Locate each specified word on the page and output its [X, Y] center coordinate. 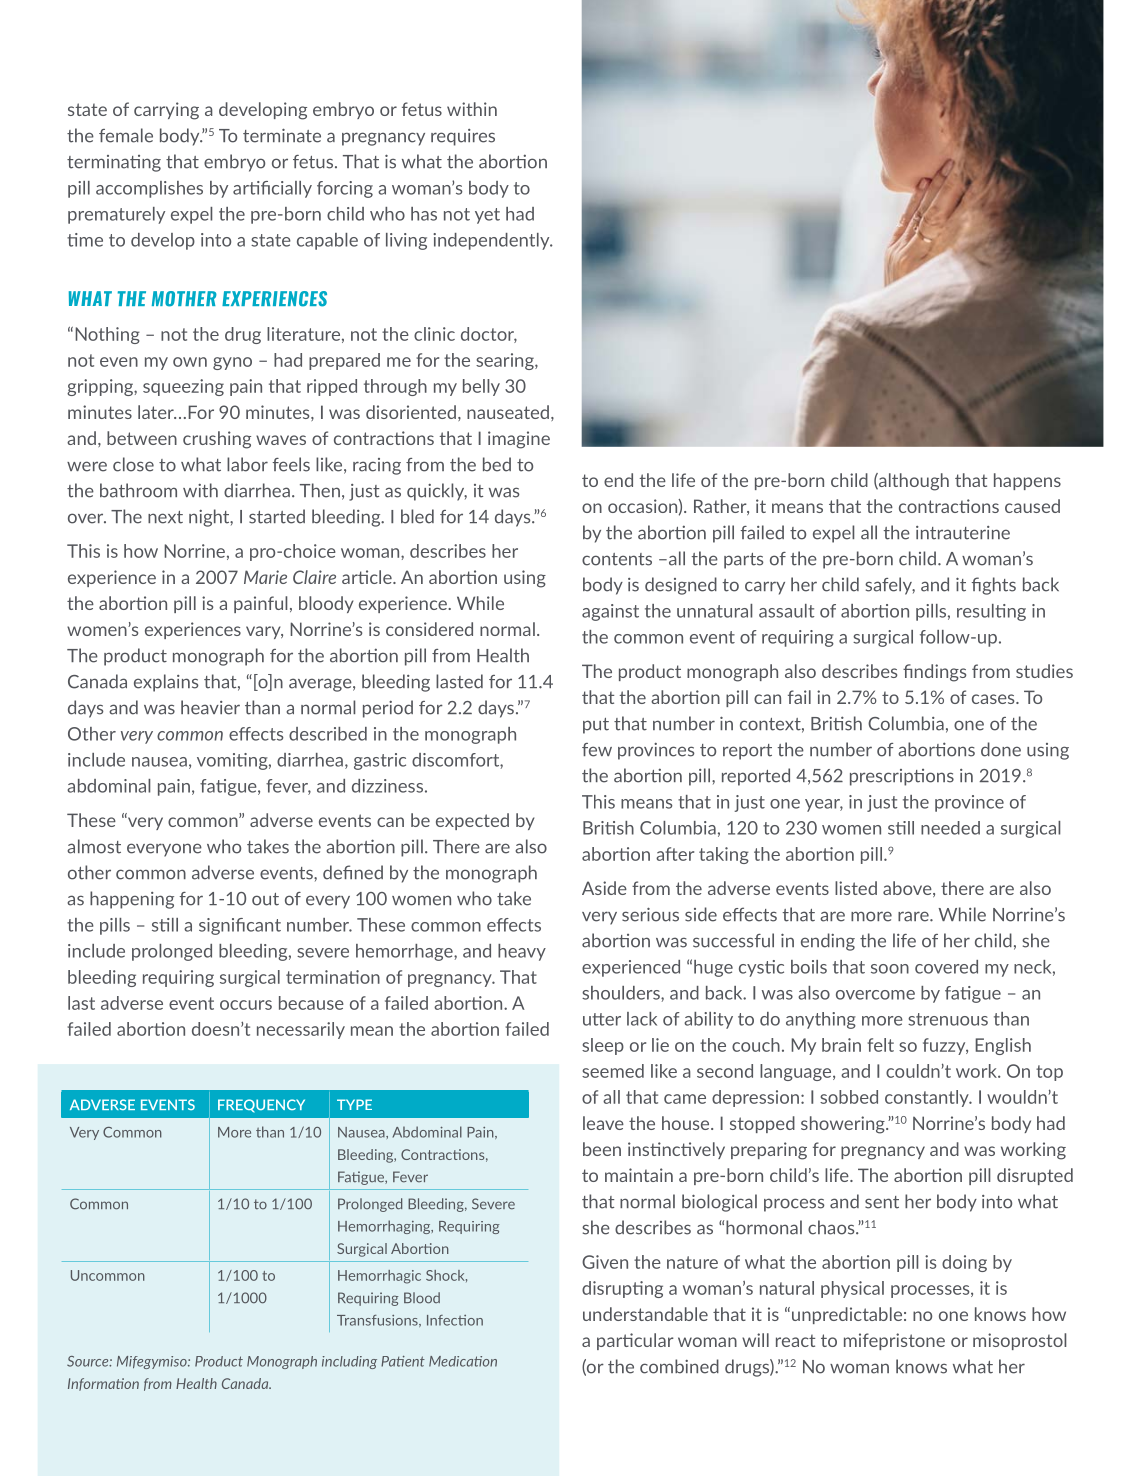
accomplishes [149, 189]
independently [492, 241]
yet [487, 216]
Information [103, 1384]
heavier [210, 707]
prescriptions [902, 777]
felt [881, 1045]
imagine [519, 440]
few [597, 750]
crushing [217, 440]
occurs [246, 1005]
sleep [603, 1046]
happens [1027, 481]
